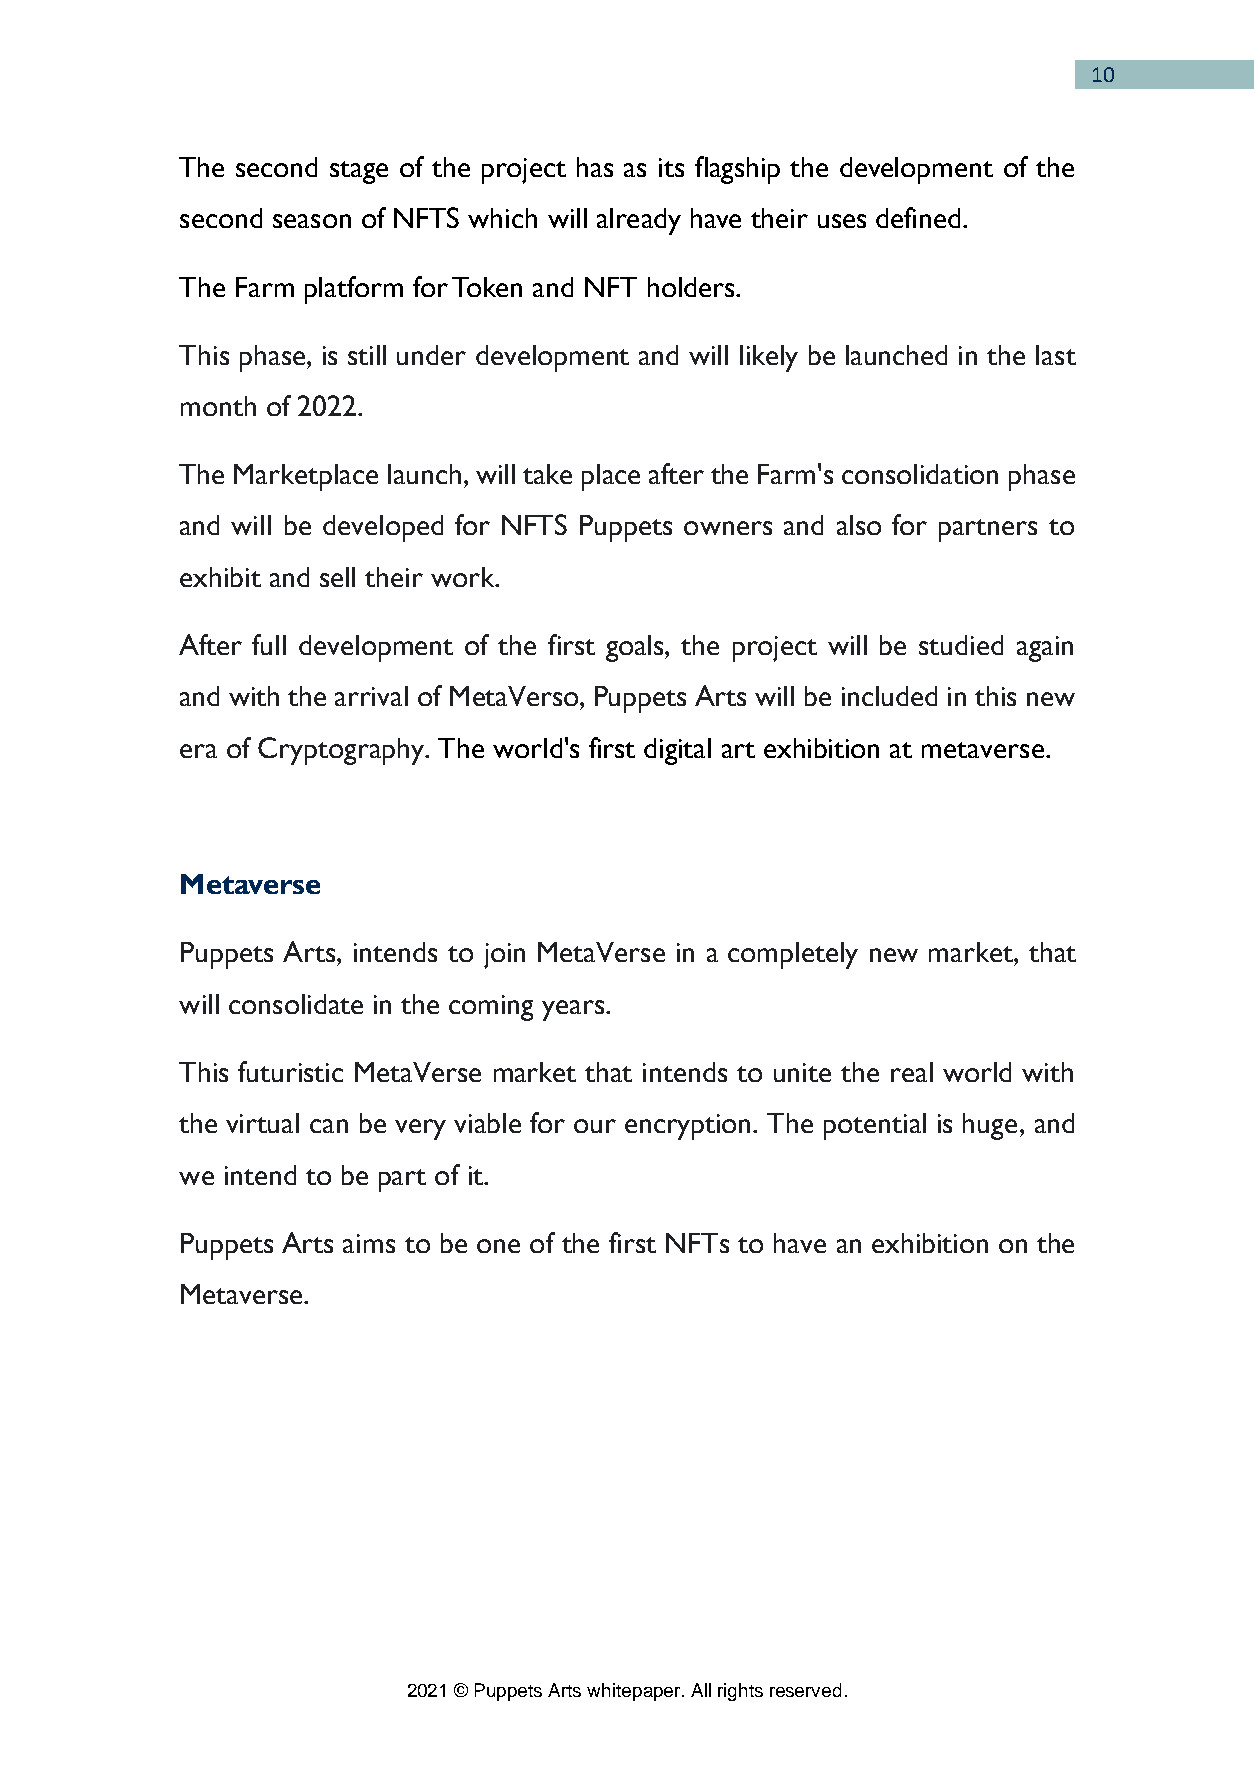 The width and height of the screenshot is (1255, 1775). What do you see at coordinates (312, 221) in the screenshot?
I see `season` at bounding box center [312, 221].
